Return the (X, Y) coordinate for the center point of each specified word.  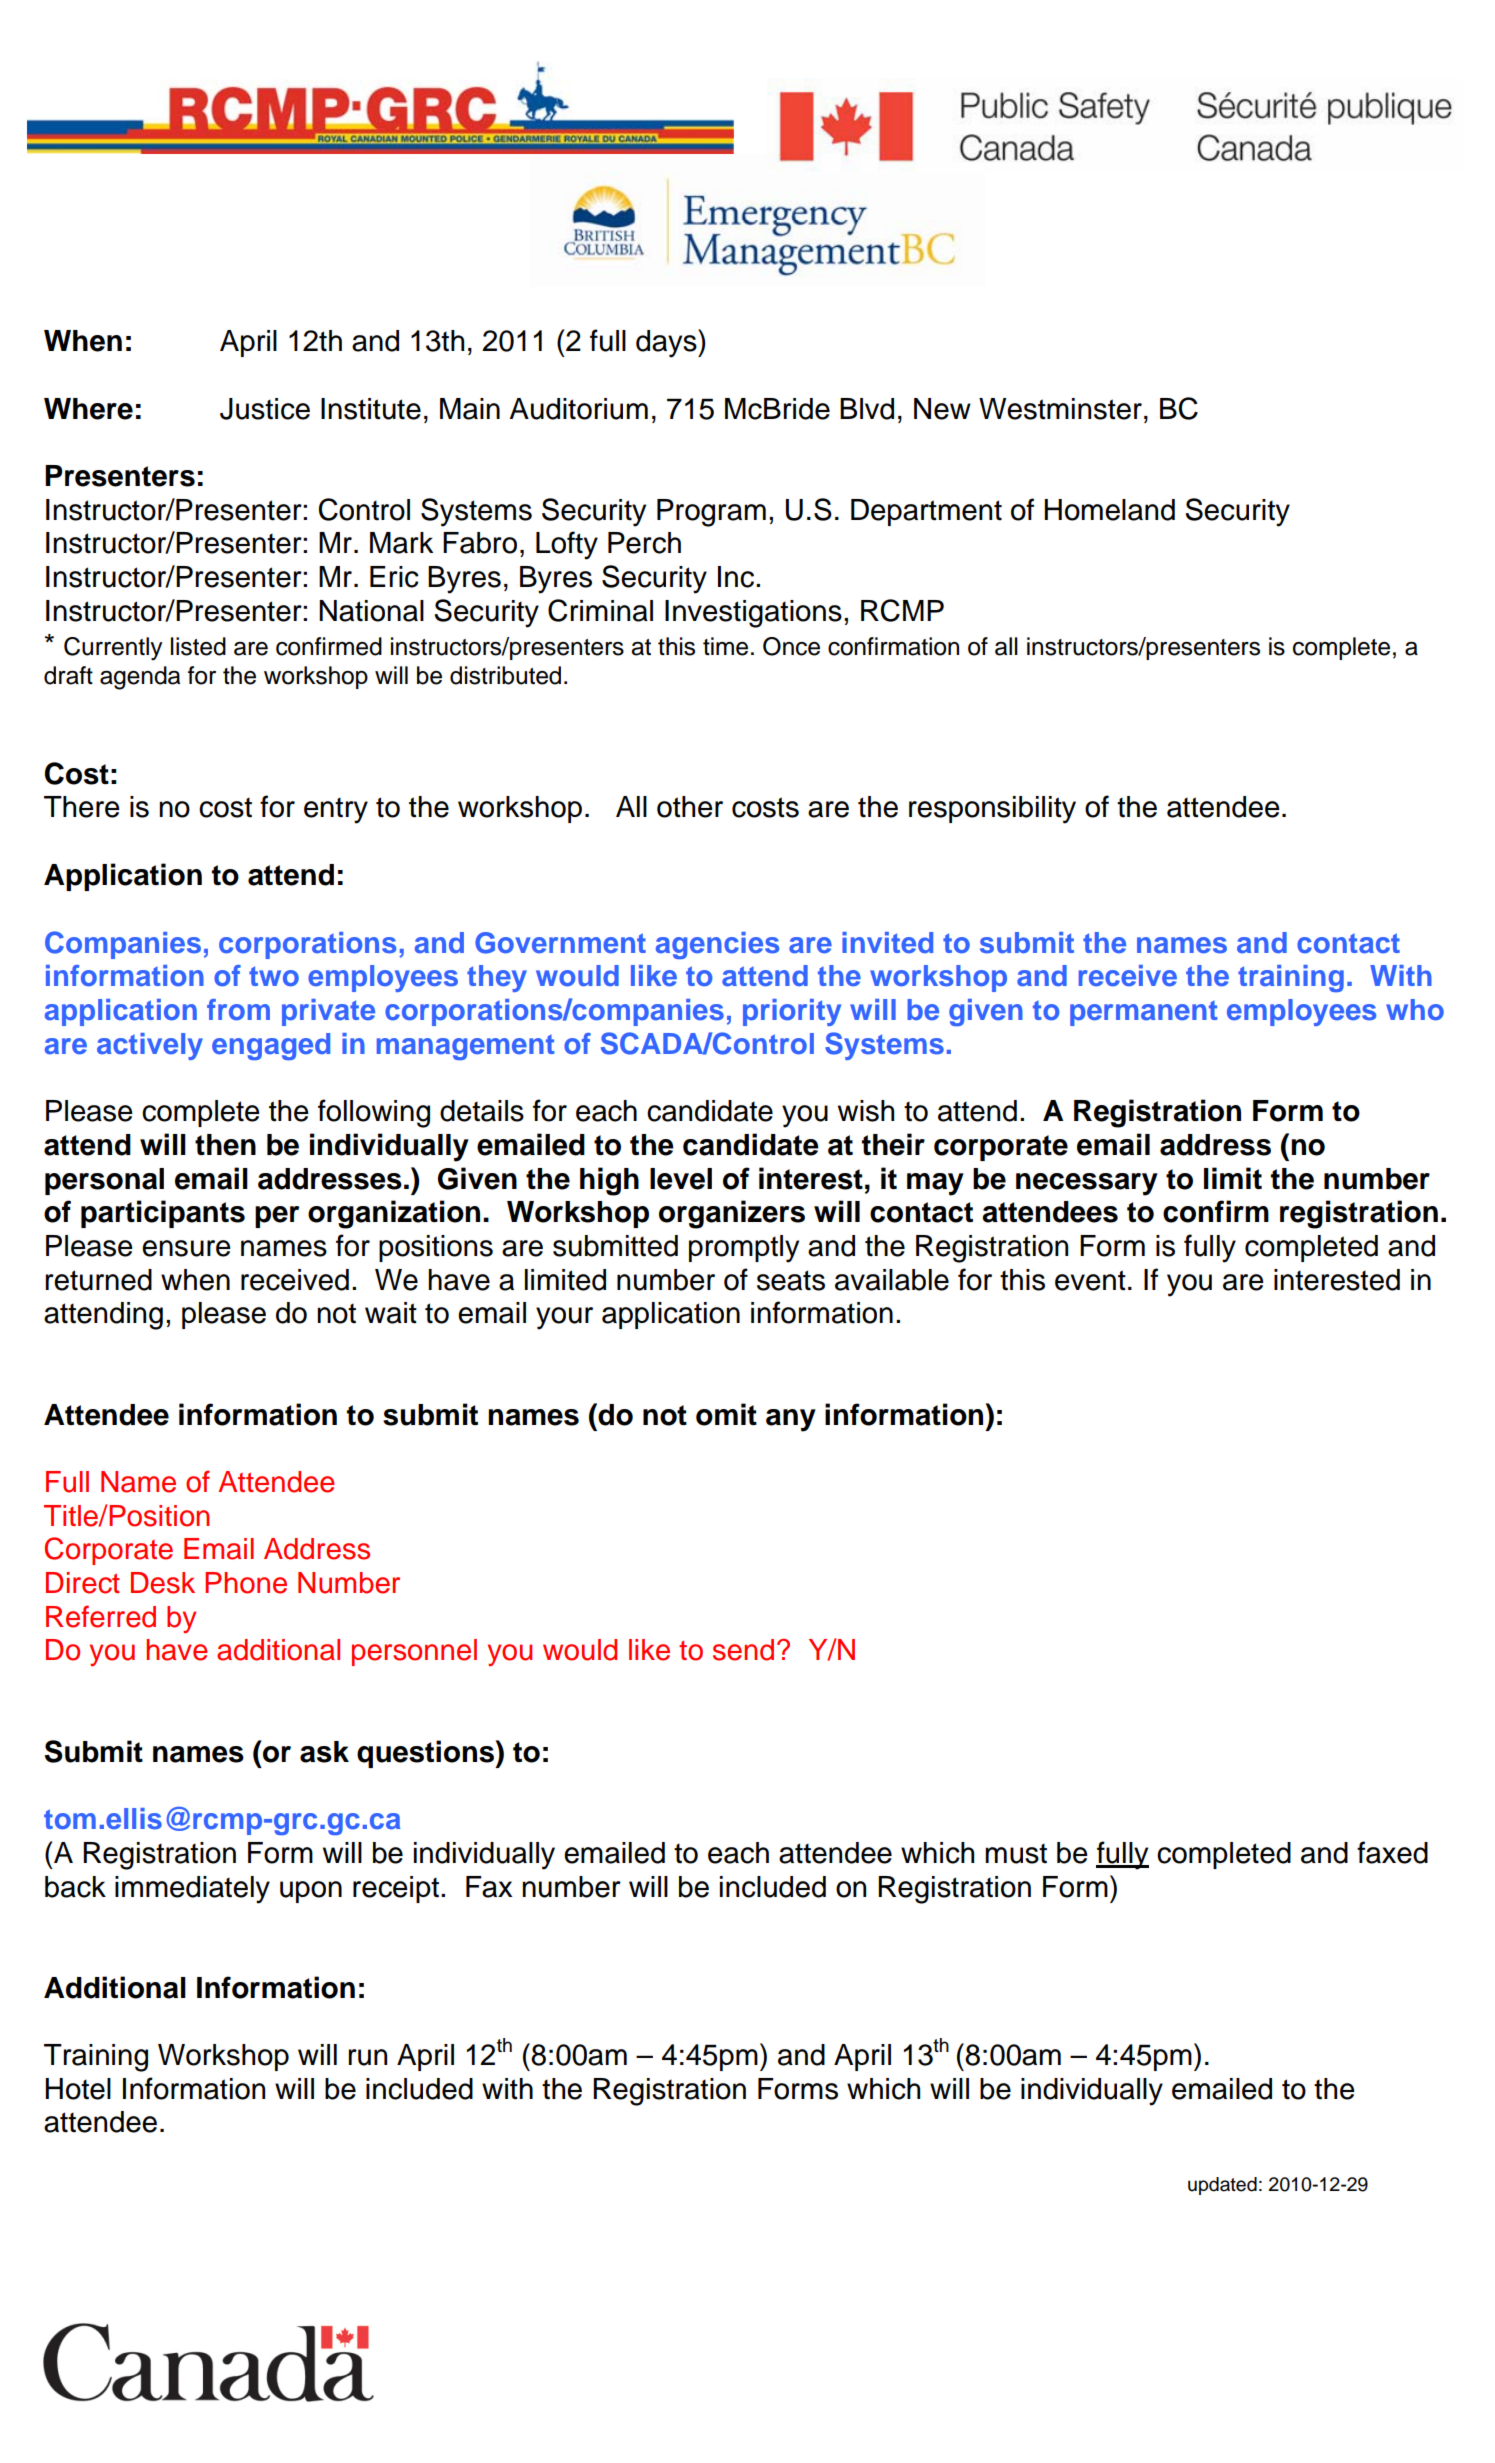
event (1090, 1280)
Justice (265, 409)
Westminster (1060, 409)
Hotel (78, 2089)
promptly (744, 1249)
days (667, 343)
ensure (186, 1248)
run (367, 2057)
